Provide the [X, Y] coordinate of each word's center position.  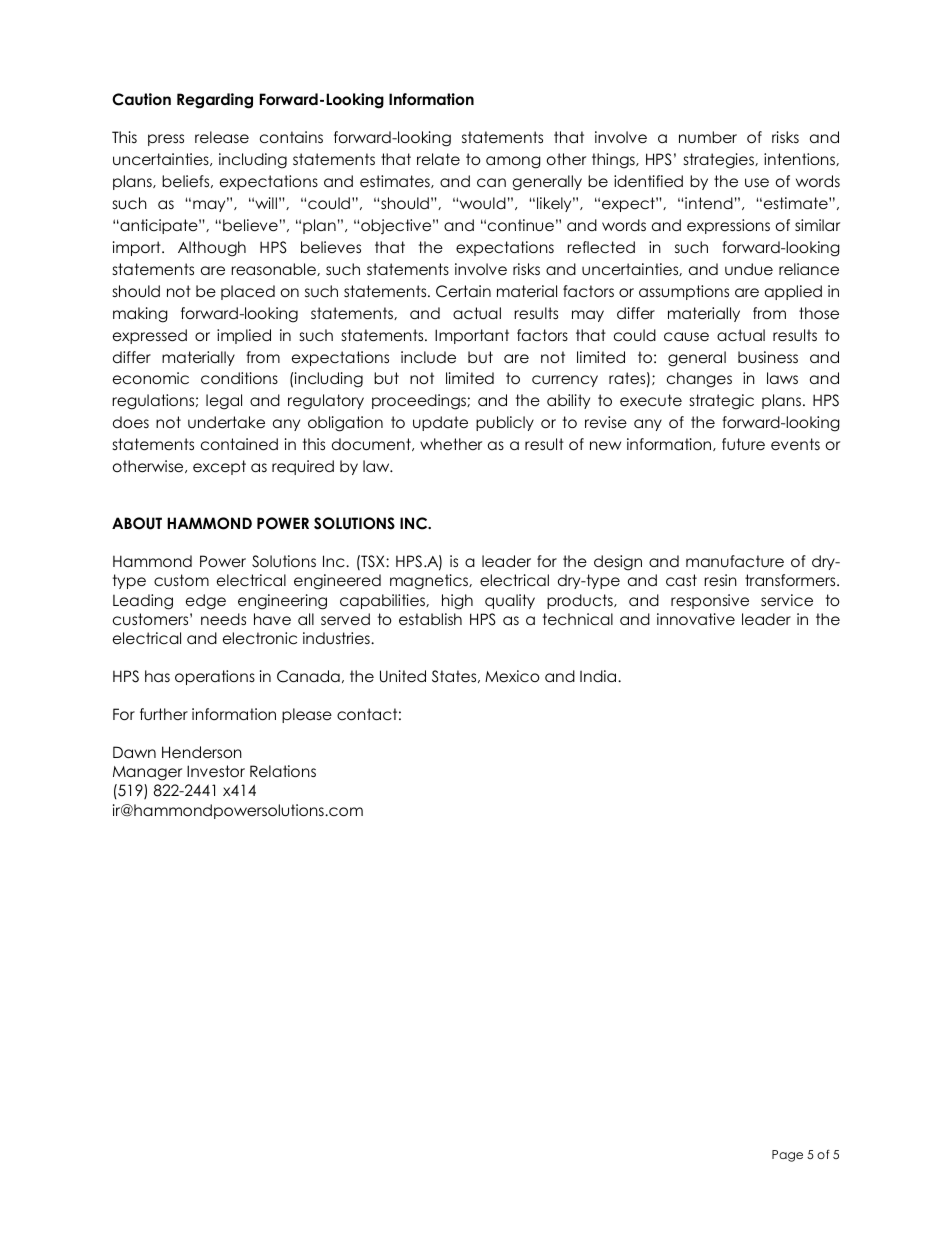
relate [438, 159]
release [222, 137]
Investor [216, 771]
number [708, 137]
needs [223, 619]
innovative [696, 619]
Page [787, 1156]
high [457, 602]
